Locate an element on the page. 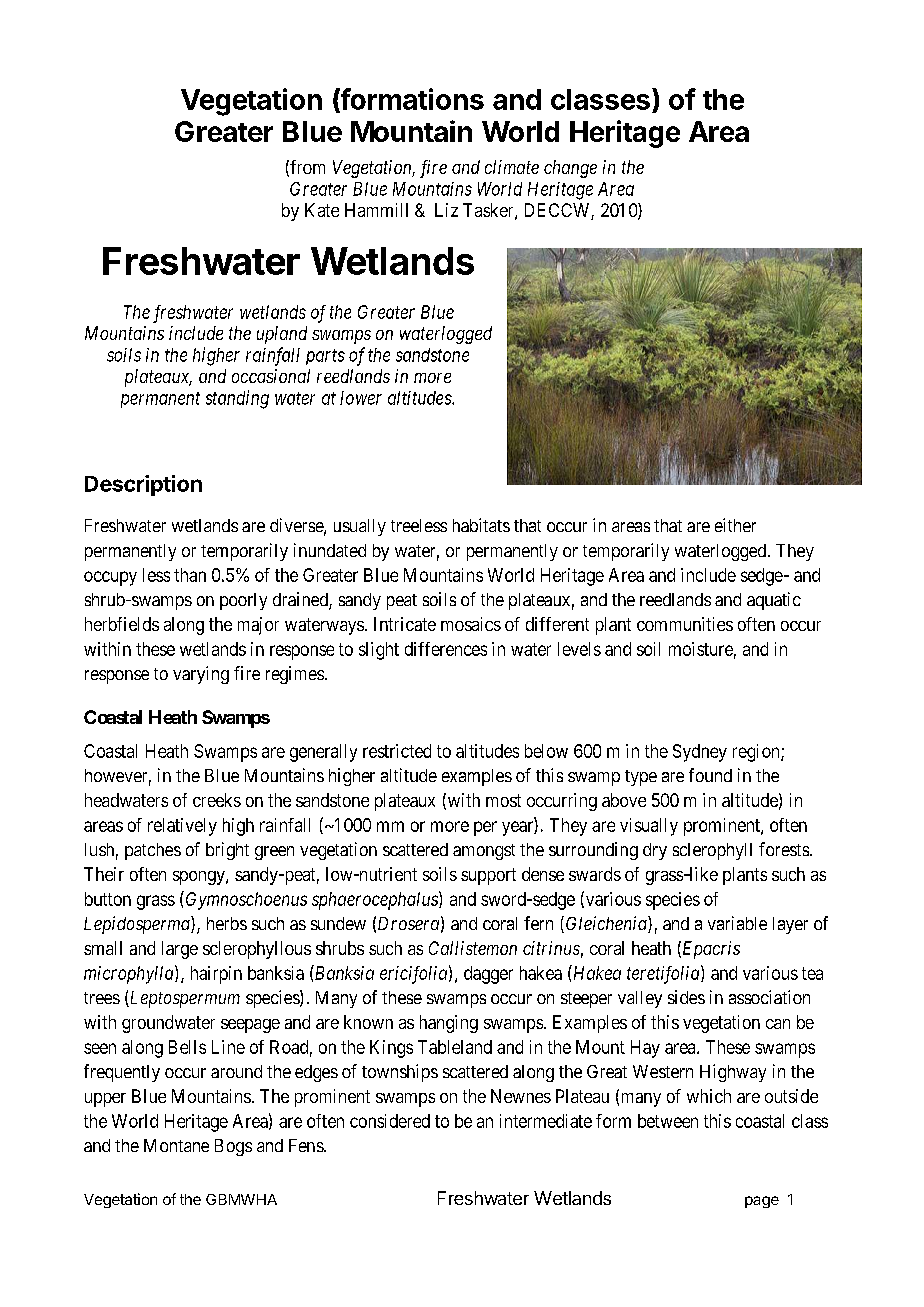 This page has width=924, height=1307. either is located at coordinates (735, 525).
